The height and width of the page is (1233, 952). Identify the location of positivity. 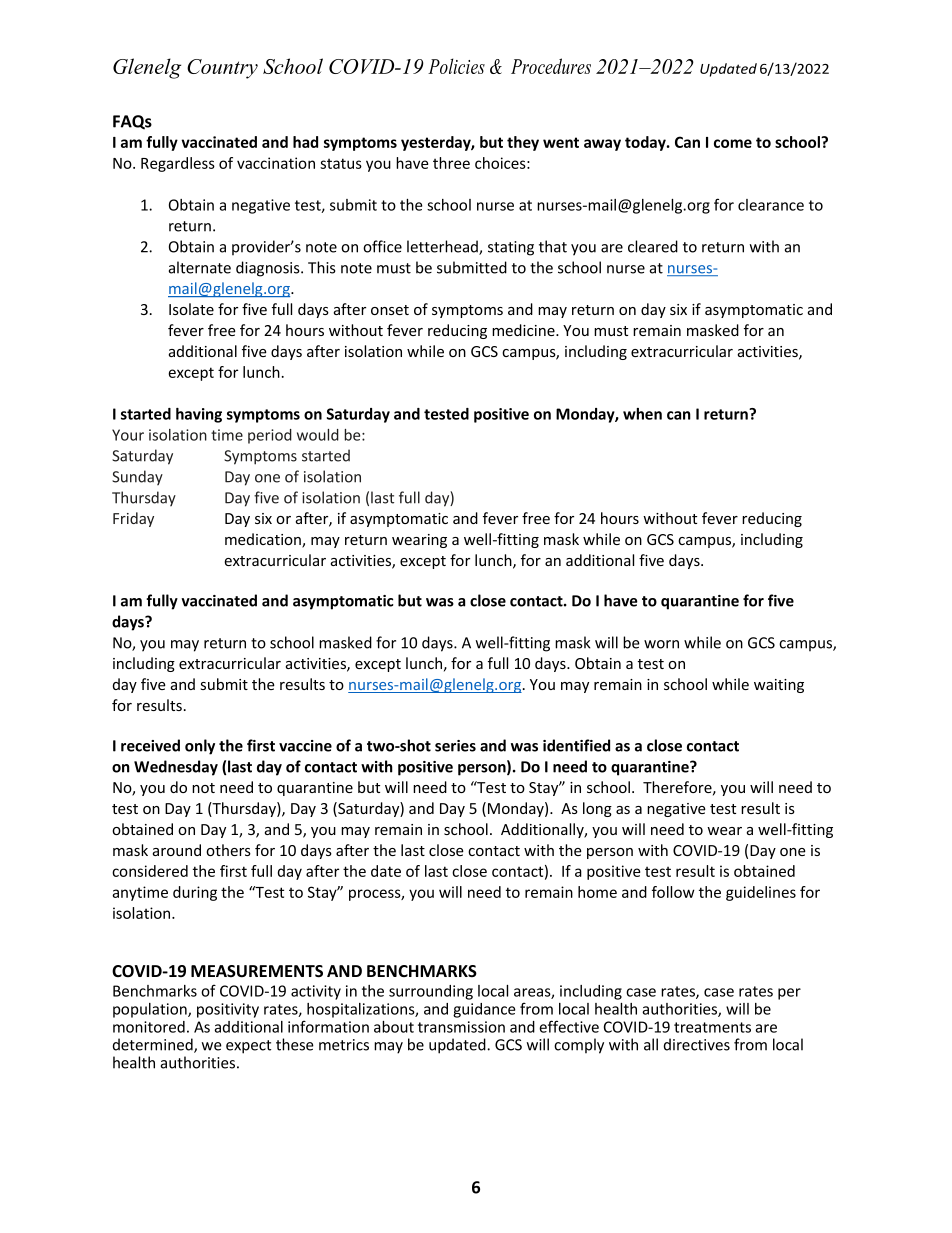
(228, 1010).
